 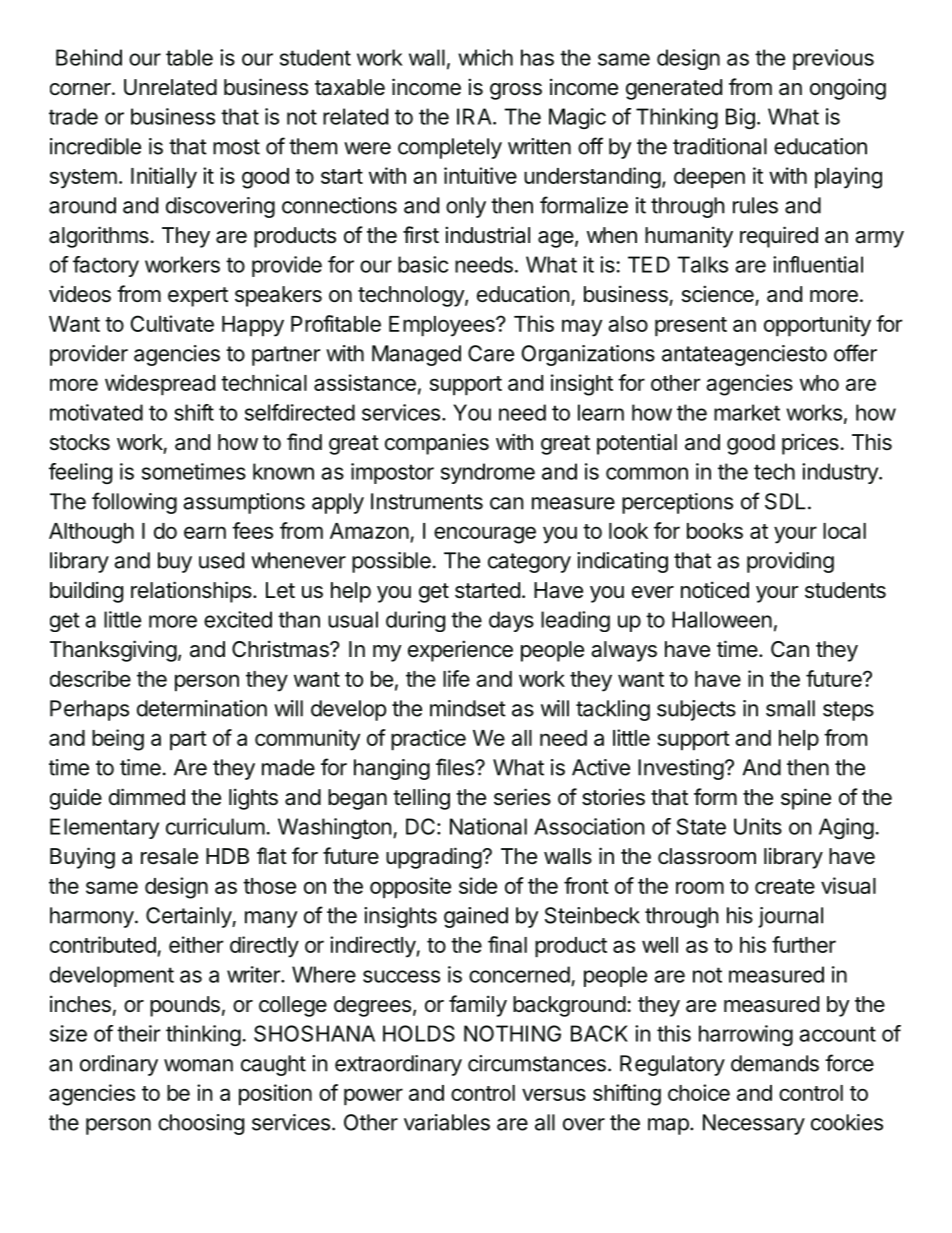 What do you see at coordinates (740, 118) in the screenshot?
I see `Big` at bounding box center [740, 118].
